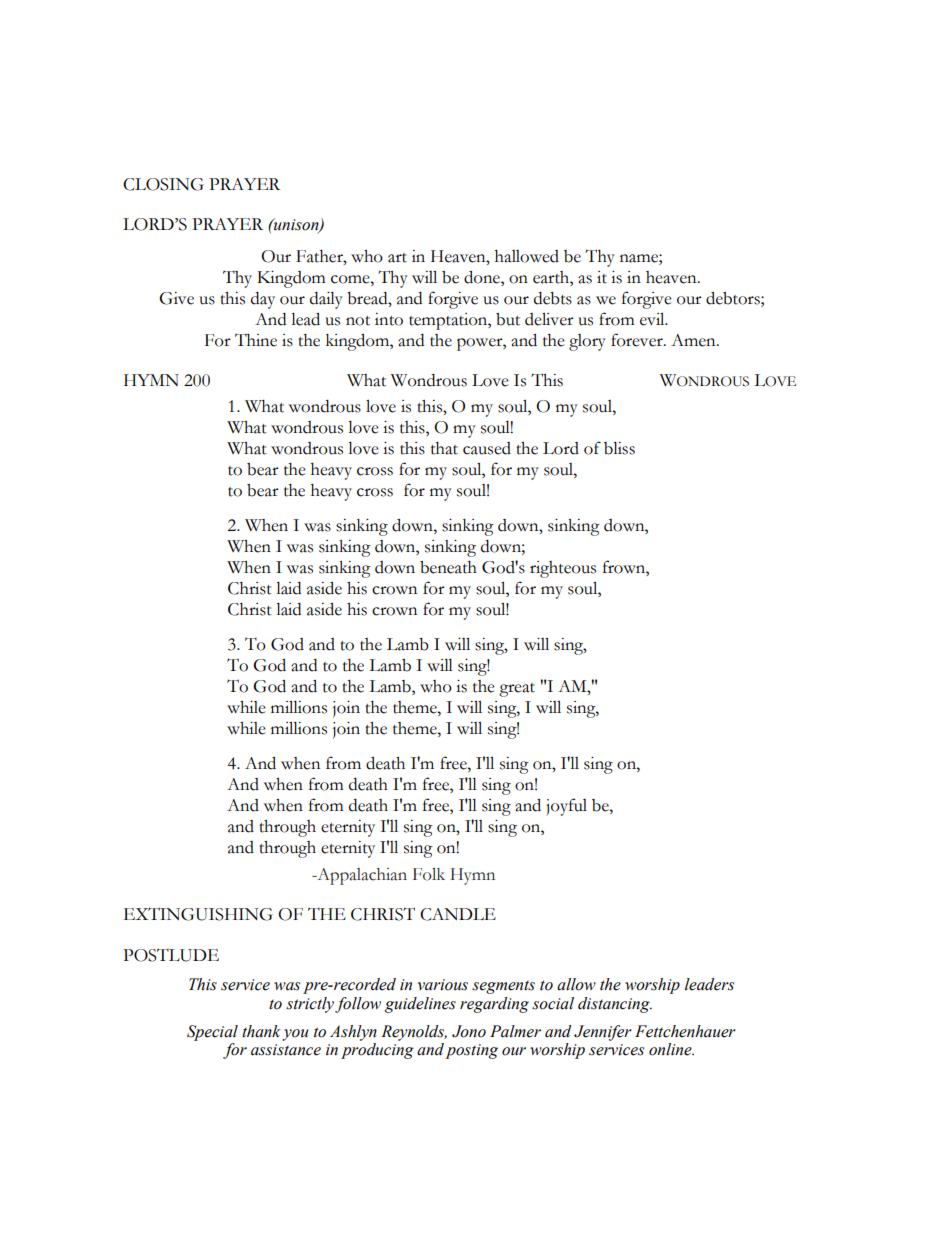 The height and width of the screenshot is (1233, 952). What do you see at coordinates (261, 1031) in the screenshot?
I see `thank` at bounding box center [261, 1031].
